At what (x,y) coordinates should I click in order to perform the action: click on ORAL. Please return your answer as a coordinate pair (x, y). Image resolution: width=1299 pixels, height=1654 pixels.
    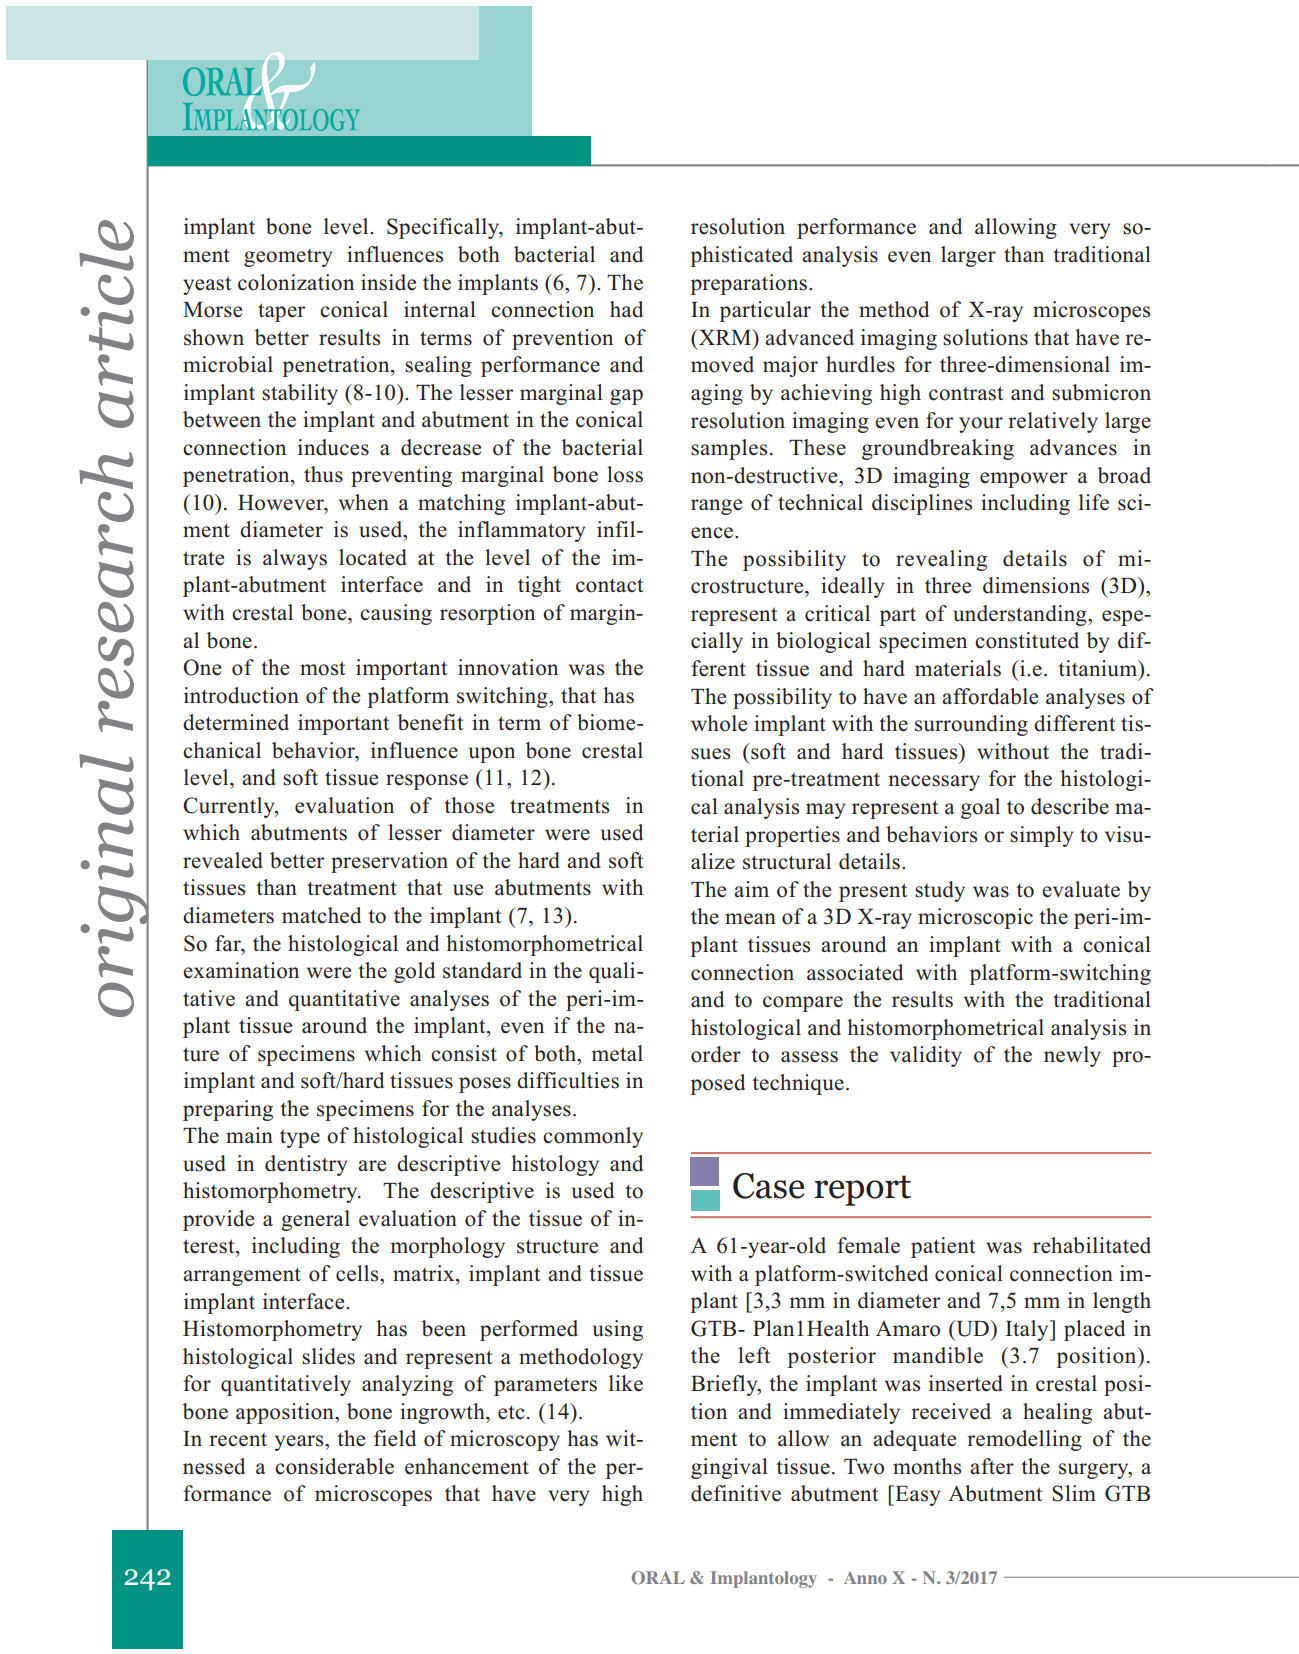
    Looking at the image, I should click on (658, 1577).
